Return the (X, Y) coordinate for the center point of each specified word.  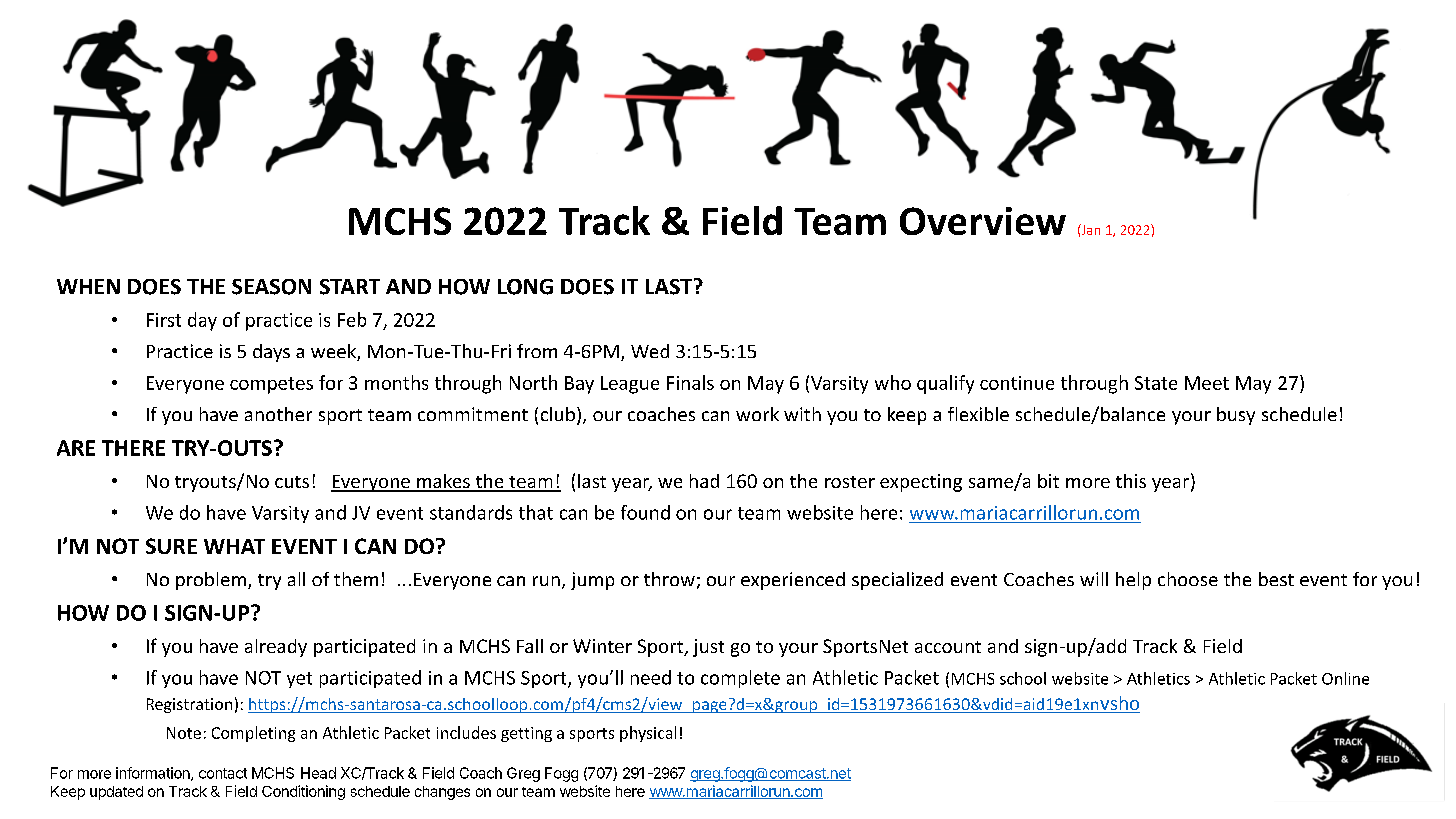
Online (1345, 678)
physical (648, 734)
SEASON (271, 287)
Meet (1207, 383)
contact (223, 773)
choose (1188, 579)
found (645, 512)
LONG (525, 287)
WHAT (234, 546)
